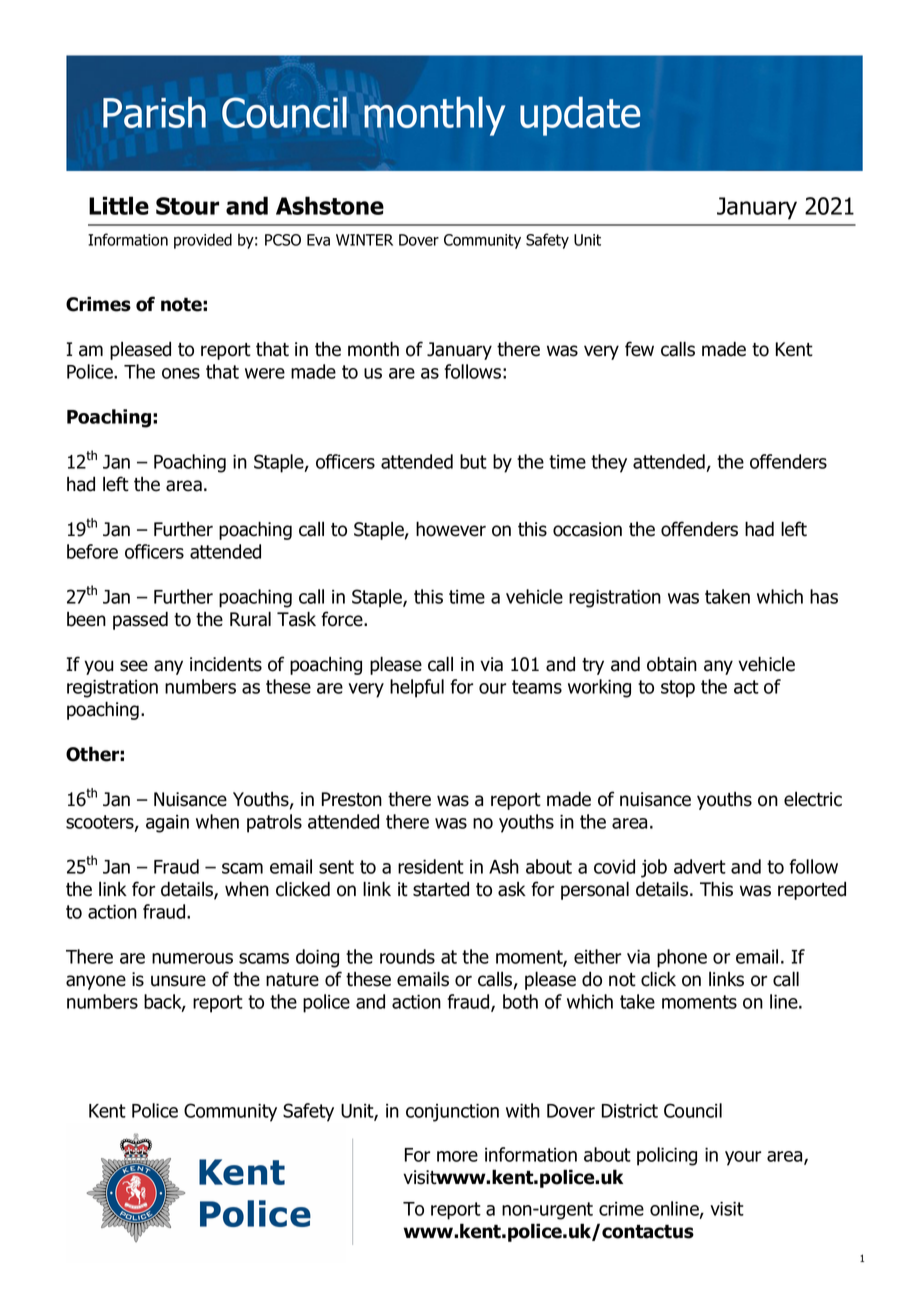 The height and width of the image is (1308, 924). I want to click on conjunction, so click(452, 1113).
